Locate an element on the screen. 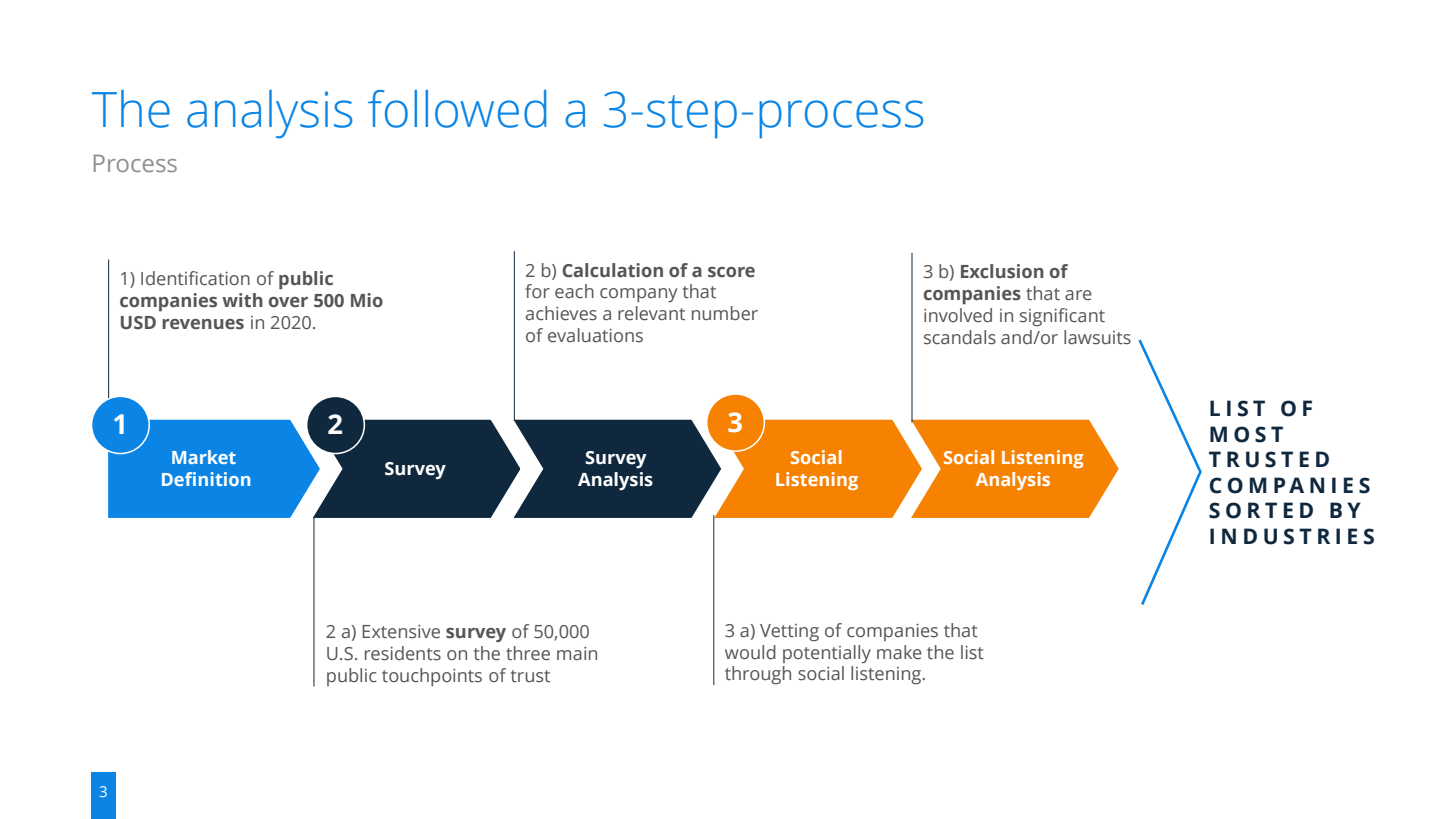  main is located at coordinates (577, 654).
